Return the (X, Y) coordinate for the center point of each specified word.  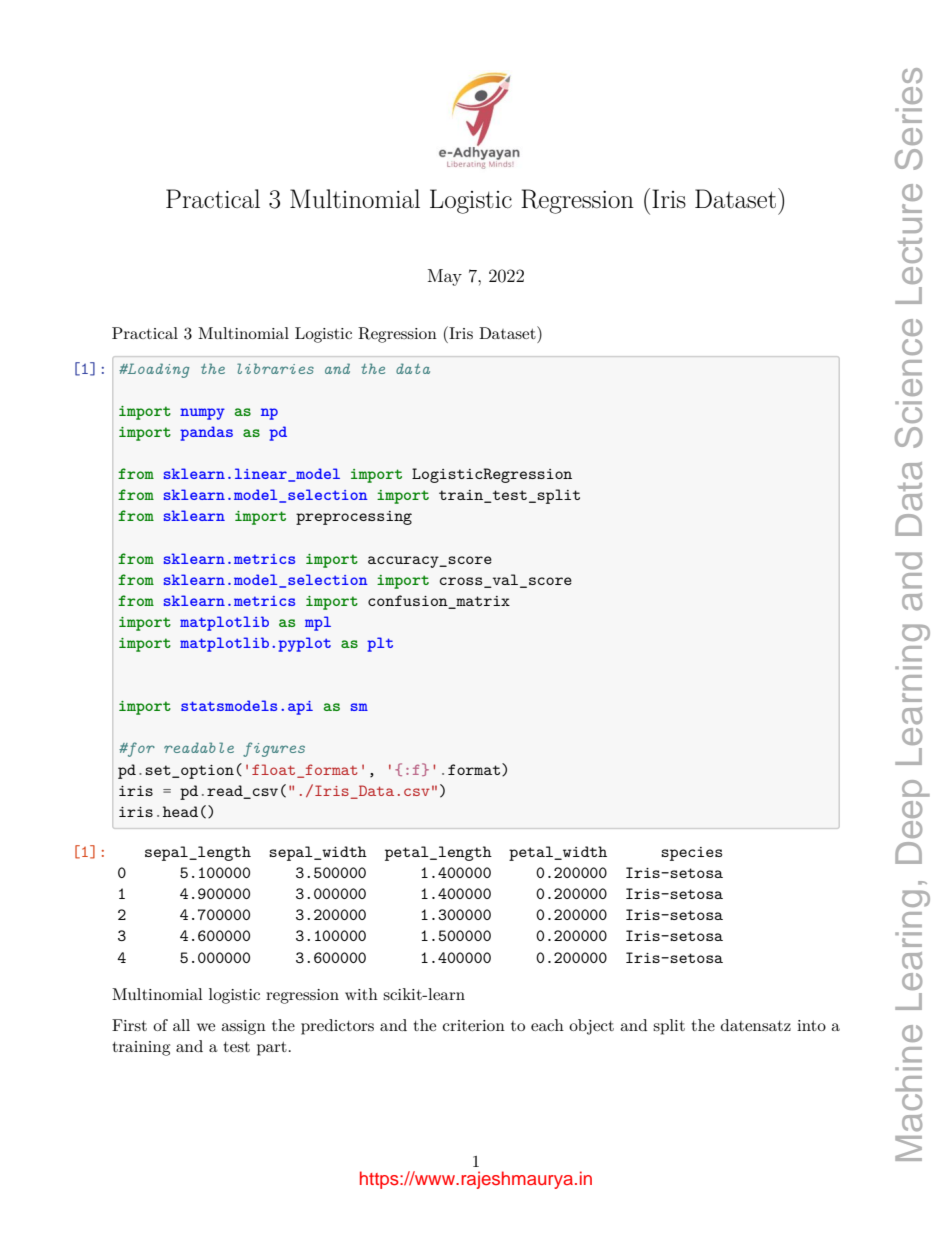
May (445, 277)
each (547, 1025)
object (591, 1027)
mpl (318, 623)
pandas (206, 433)
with (361, 994)
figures (274, 749)
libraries (275, 368)
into (811, 1025)
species (691, 854)
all (181, 1025)
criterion (474, 1025)
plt (380, 644)
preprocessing (354, 518)
